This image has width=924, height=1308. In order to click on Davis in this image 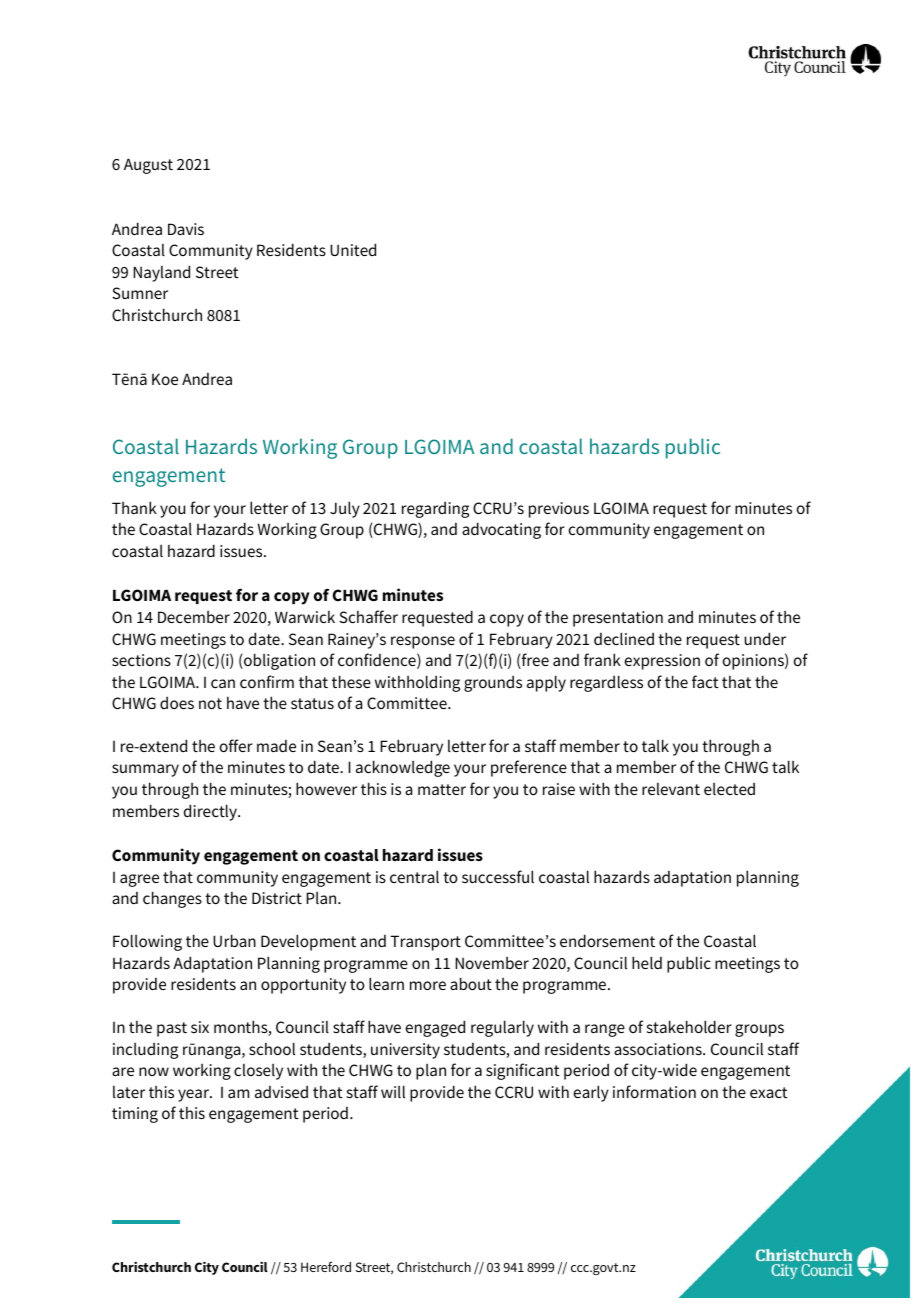, I will do `click(186, 229)`.
